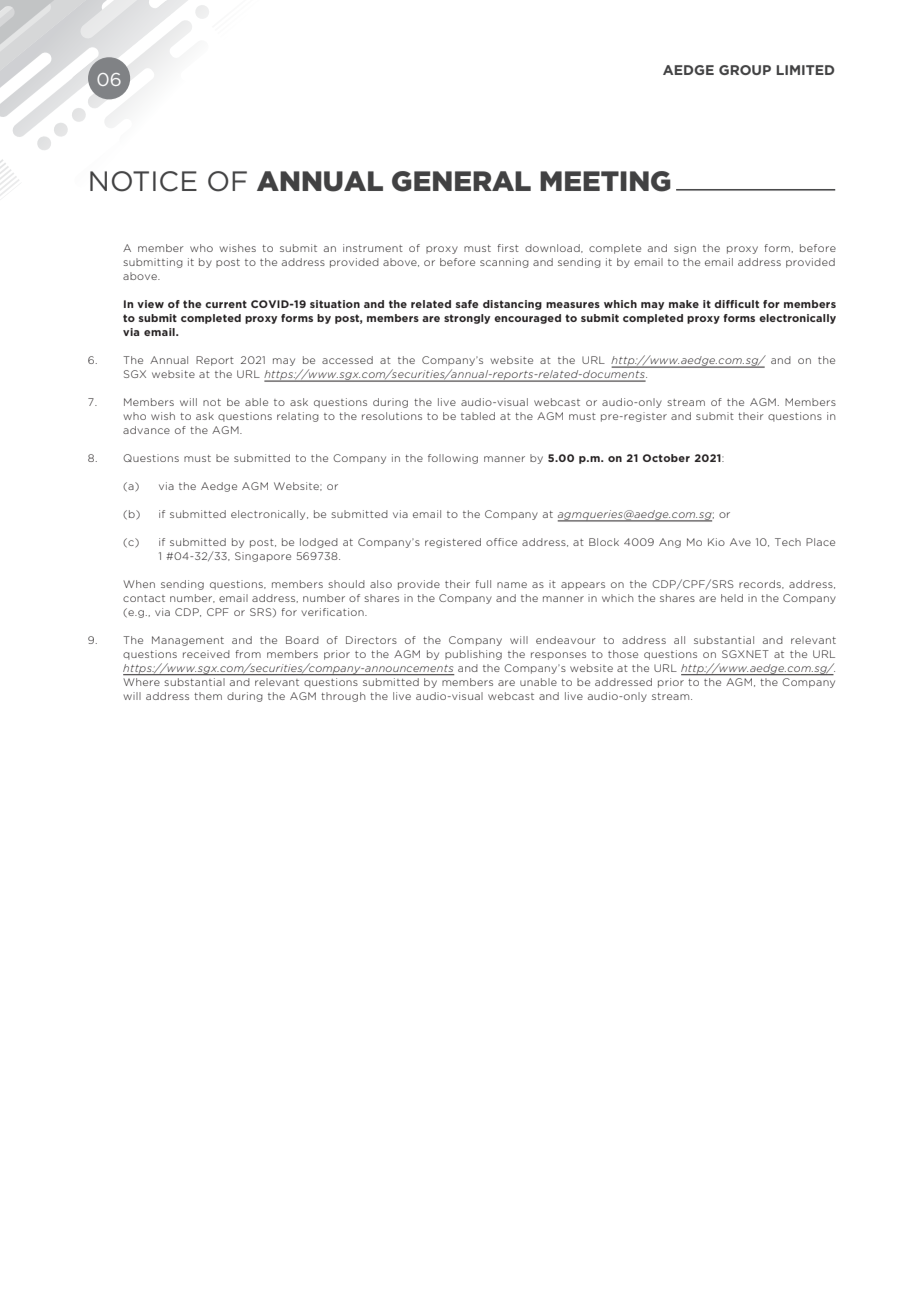 The image size is (924, 1308). Describe the element at coordinates (208, 696) in the screenshot. I see `them` at that location.
